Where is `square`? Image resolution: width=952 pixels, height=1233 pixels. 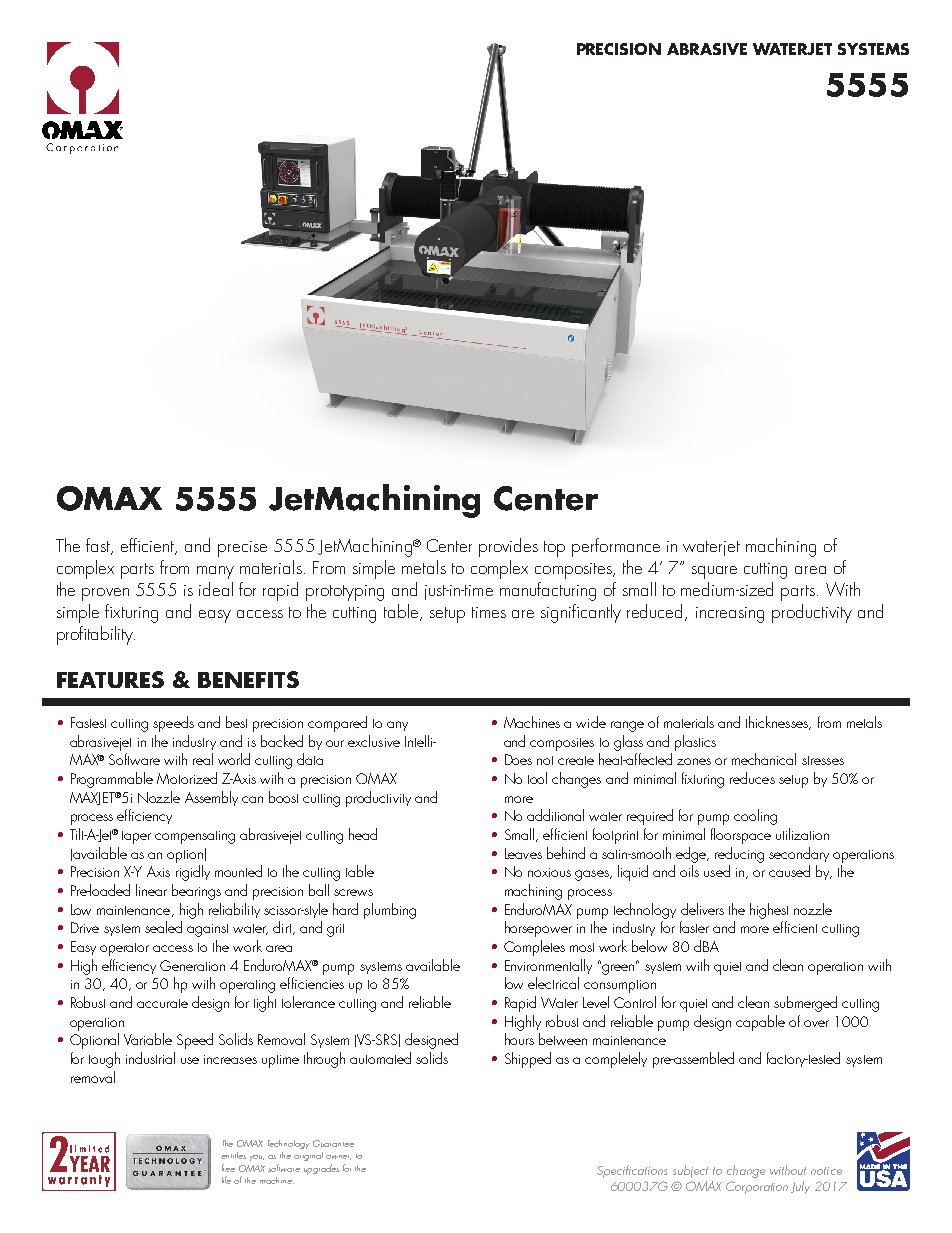 square is located at coordinates (714, 572).
